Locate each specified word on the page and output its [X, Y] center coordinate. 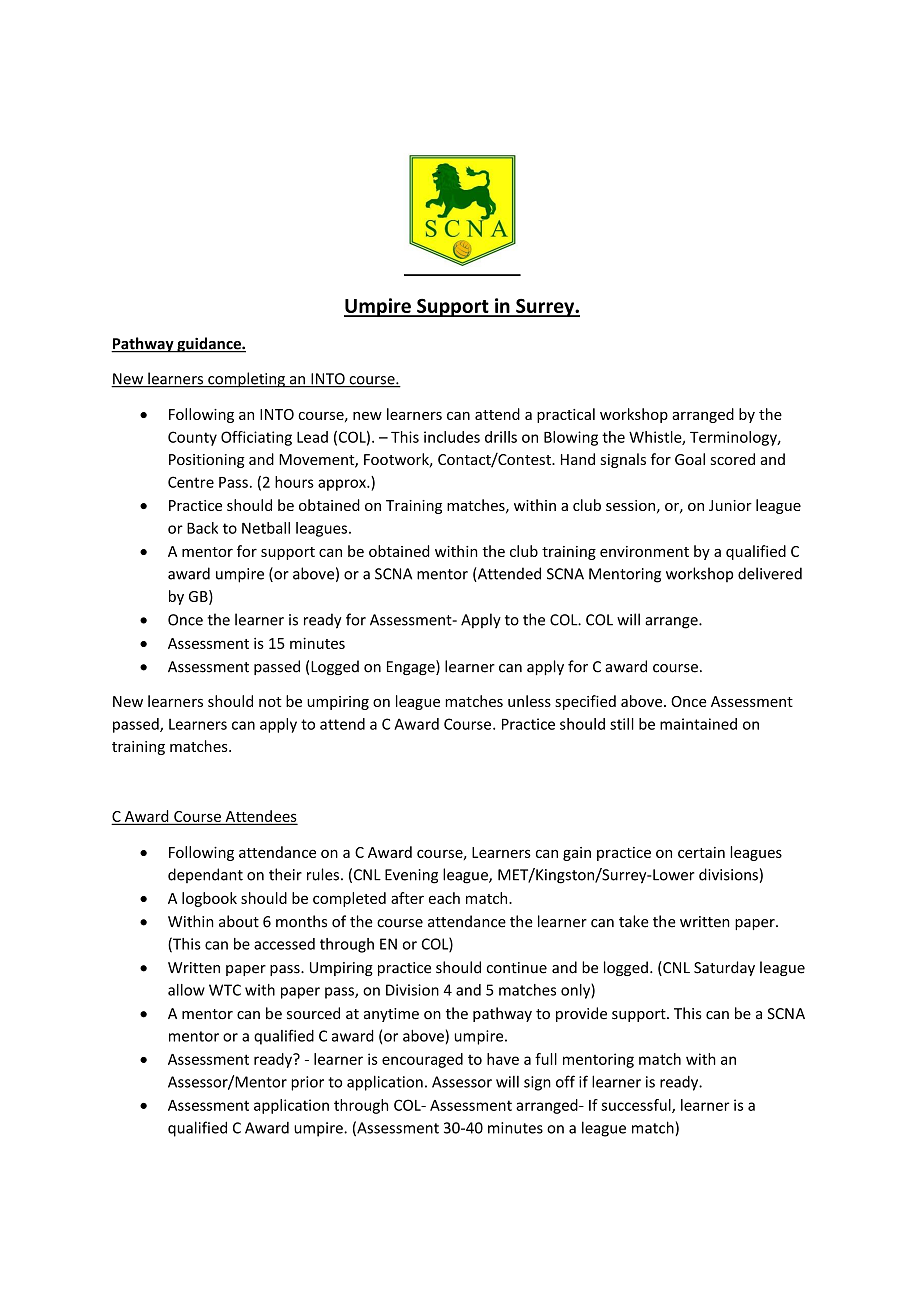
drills [501, 437]
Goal [690, 459]
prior [307, 1083]
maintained [698, 724]
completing [246, 380]
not [270, 702]
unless [529, 701]
